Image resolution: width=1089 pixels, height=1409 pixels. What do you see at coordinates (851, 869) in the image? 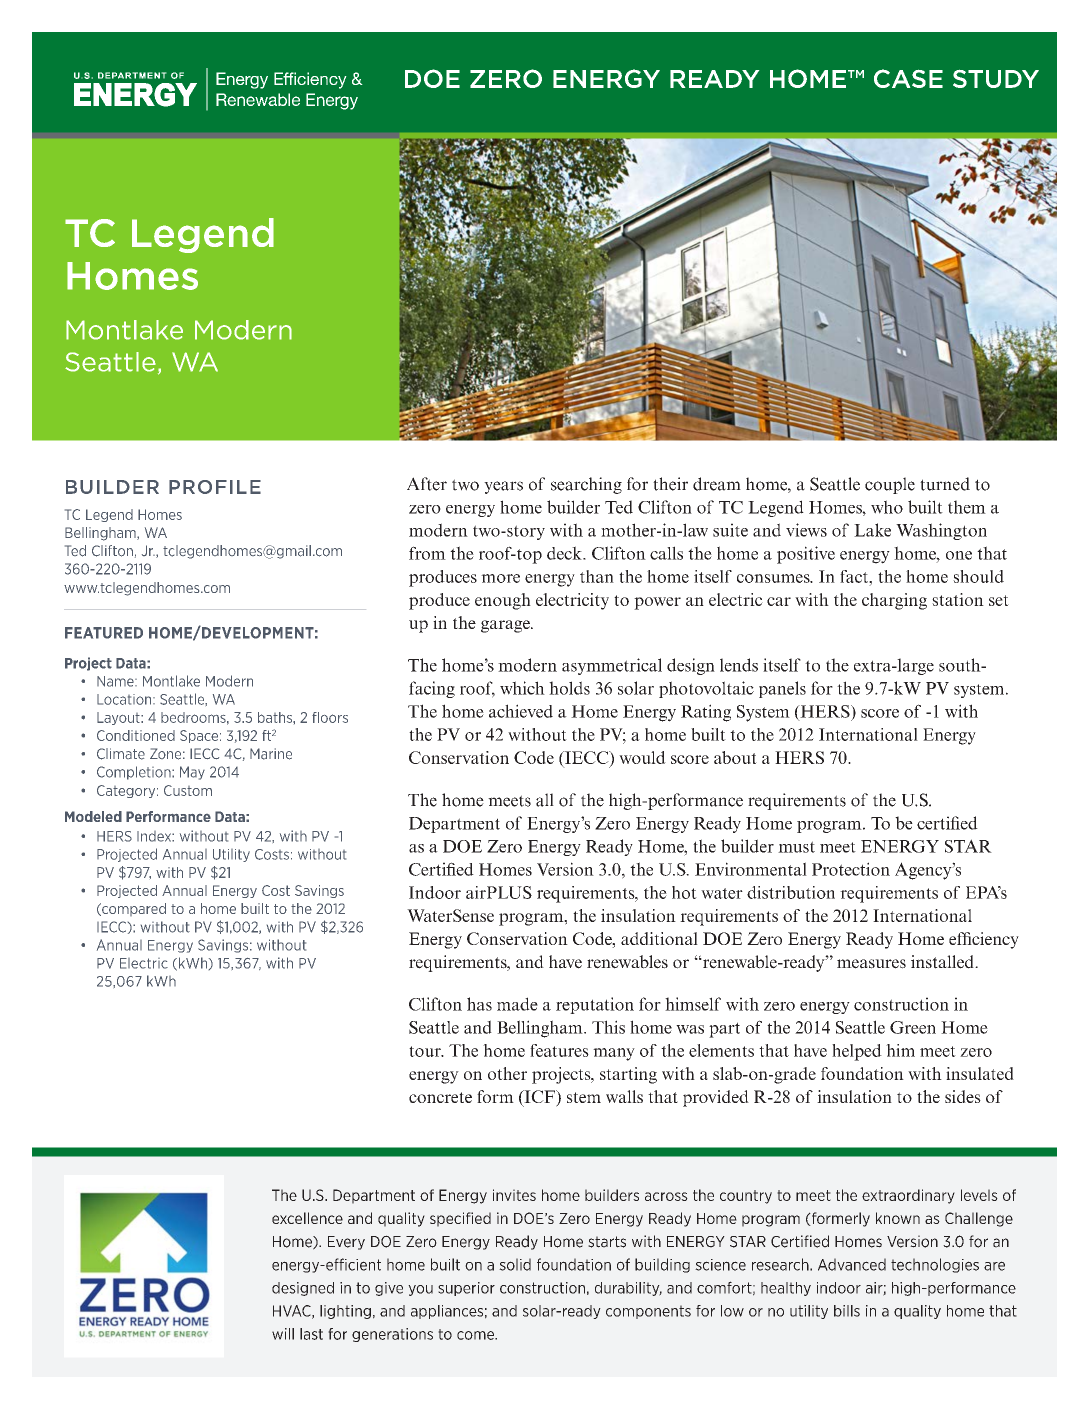
I see `Protection` at bounding box center [851, 869].
